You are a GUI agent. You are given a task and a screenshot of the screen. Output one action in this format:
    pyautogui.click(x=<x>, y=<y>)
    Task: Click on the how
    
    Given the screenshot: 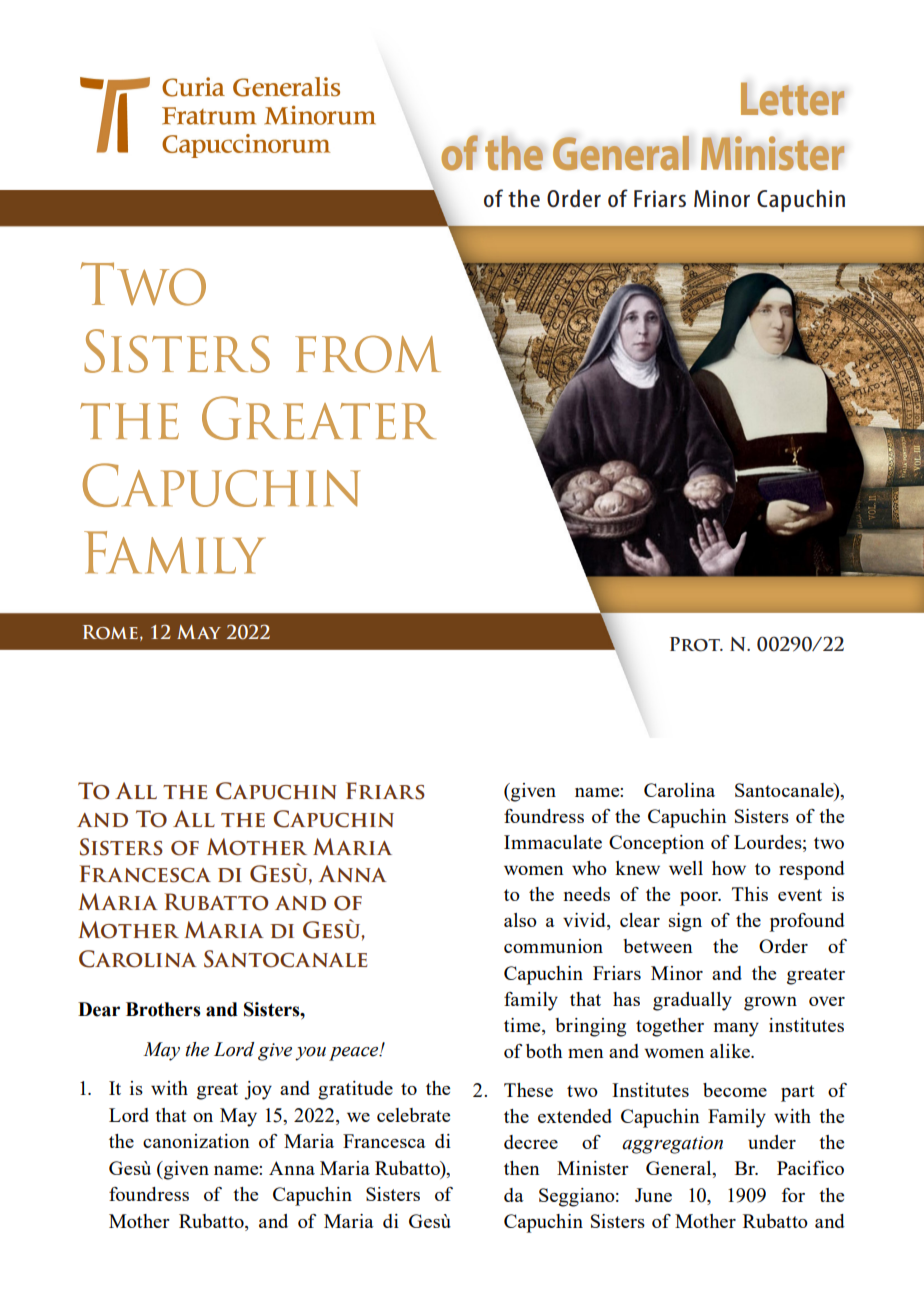 What is the action you would take?
    pyautogui.click(x=729, y=868)
